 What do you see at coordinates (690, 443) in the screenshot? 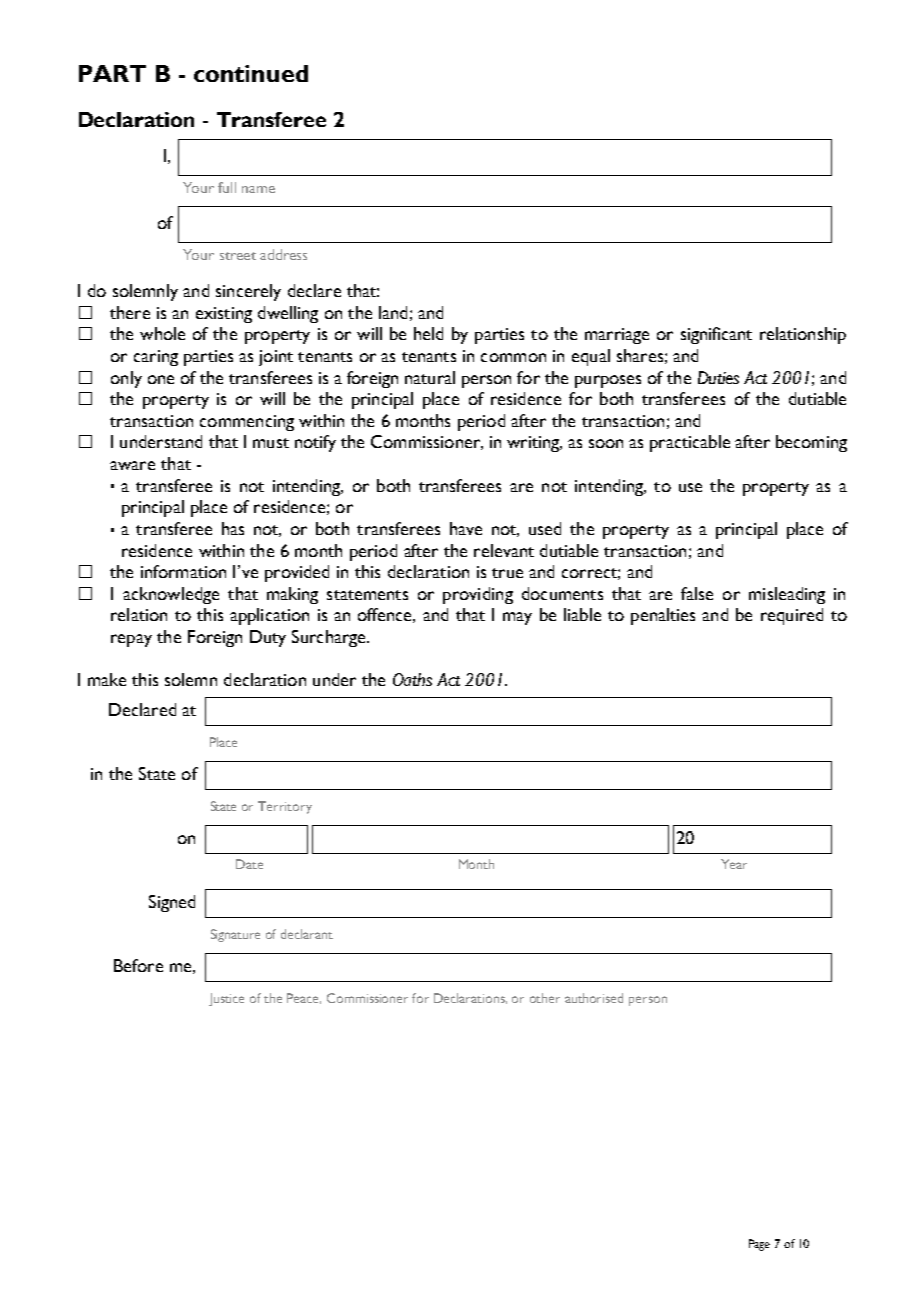
I see `practicable` at bounding box center [690, 443].
